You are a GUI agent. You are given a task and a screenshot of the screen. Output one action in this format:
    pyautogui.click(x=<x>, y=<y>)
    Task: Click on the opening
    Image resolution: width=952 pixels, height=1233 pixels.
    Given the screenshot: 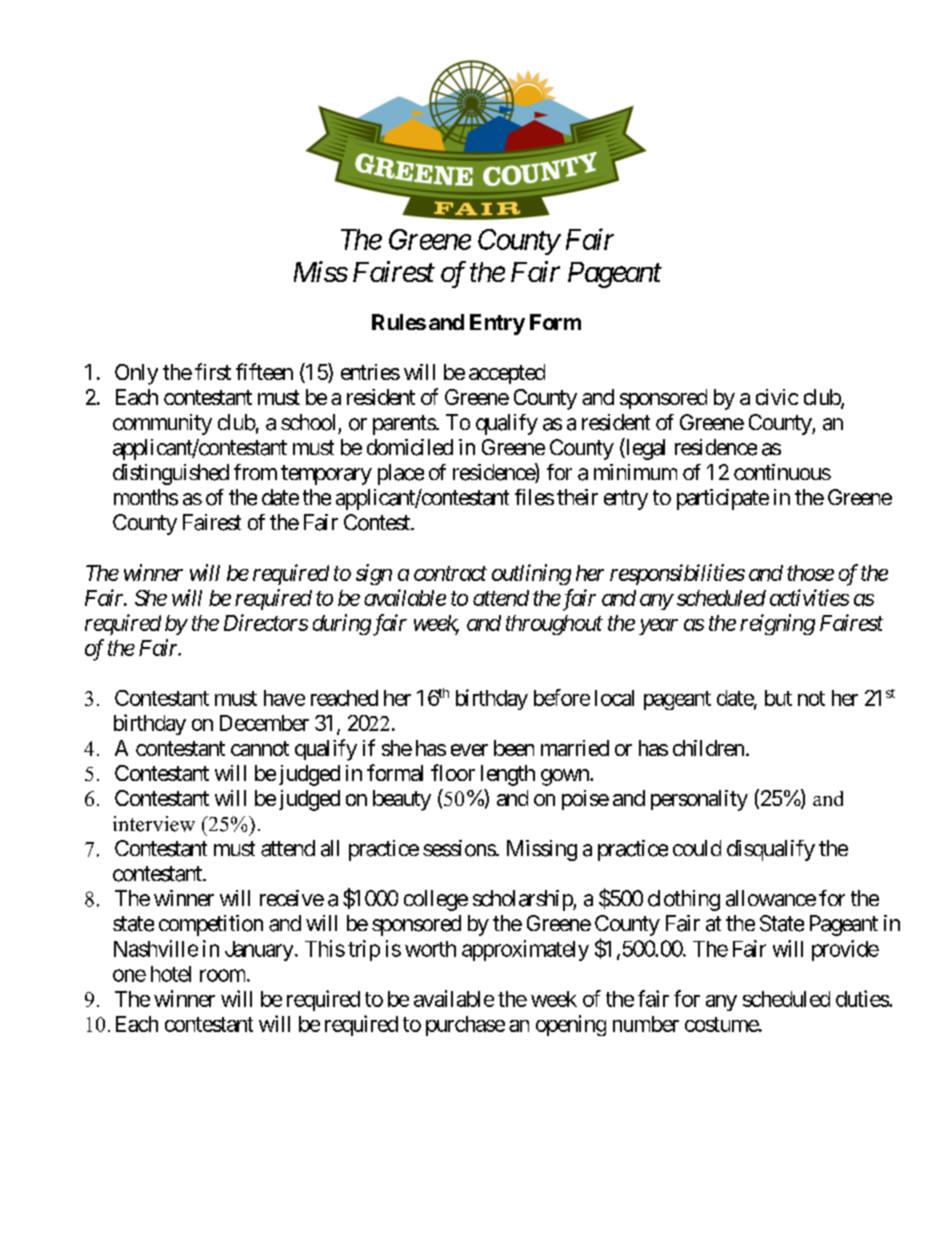 What is the action you would take?
    pyautogui.click(x=571, y=1025)
